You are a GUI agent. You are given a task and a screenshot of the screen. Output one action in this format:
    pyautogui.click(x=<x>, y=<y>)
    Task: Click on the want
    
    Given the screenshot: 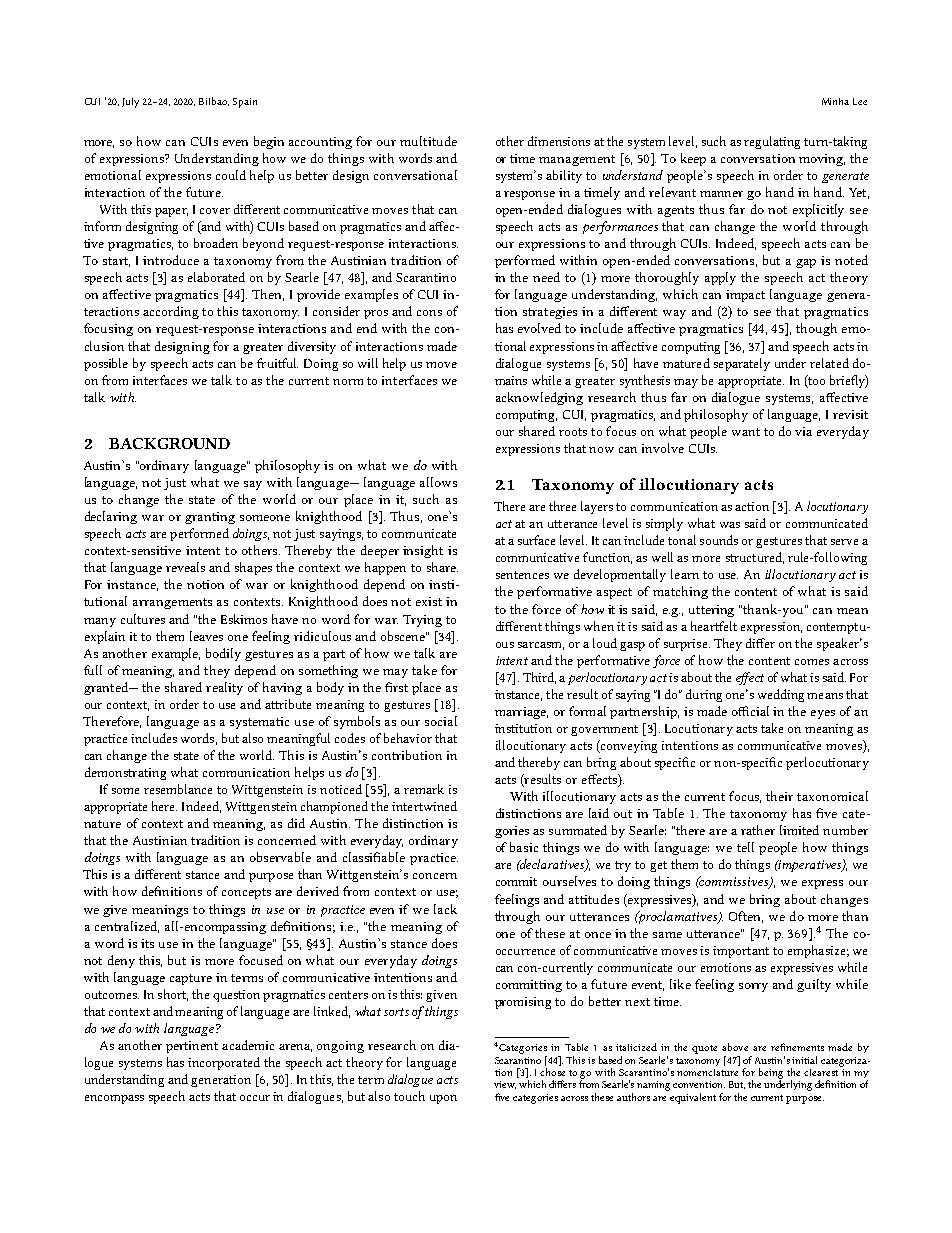 What is the action you would take?
    pyautogui.click(x=746, y=432)
